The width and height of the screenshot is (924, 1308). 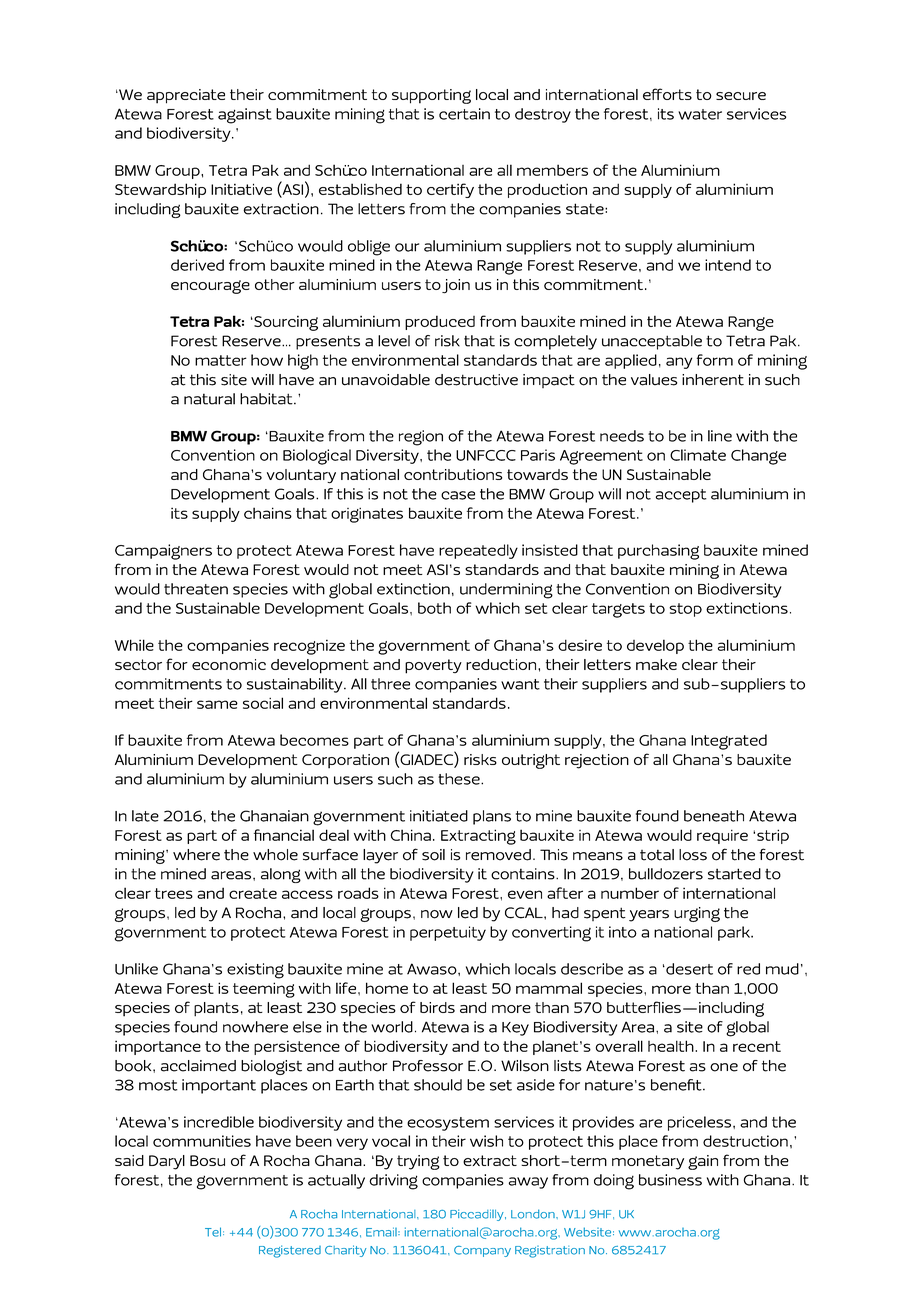 What do you see at coordinates (433, 855) in the screenshot?
I see `soil` at bounding box center [433, 855].
